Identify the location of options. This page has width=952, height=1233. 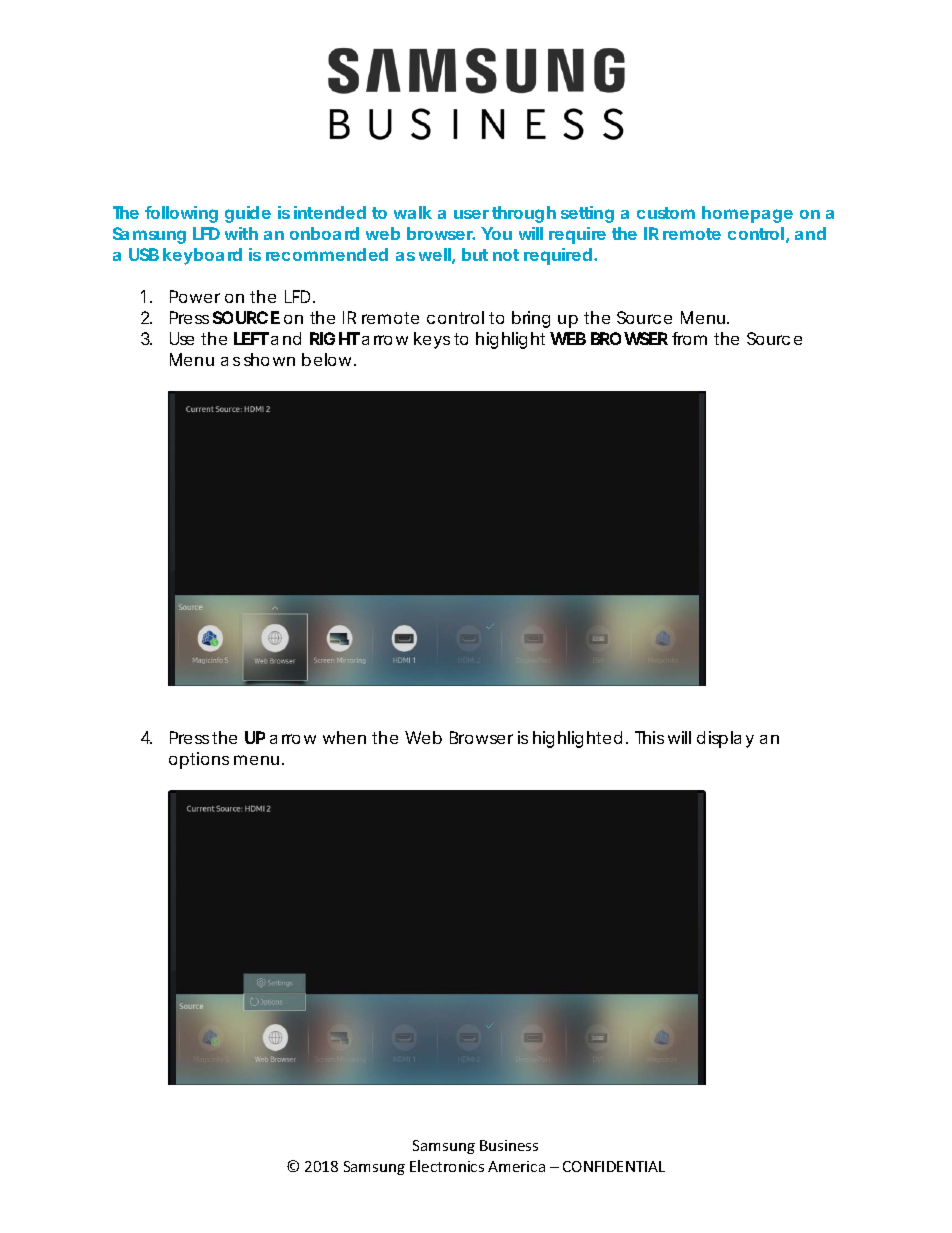
(199, 760).
